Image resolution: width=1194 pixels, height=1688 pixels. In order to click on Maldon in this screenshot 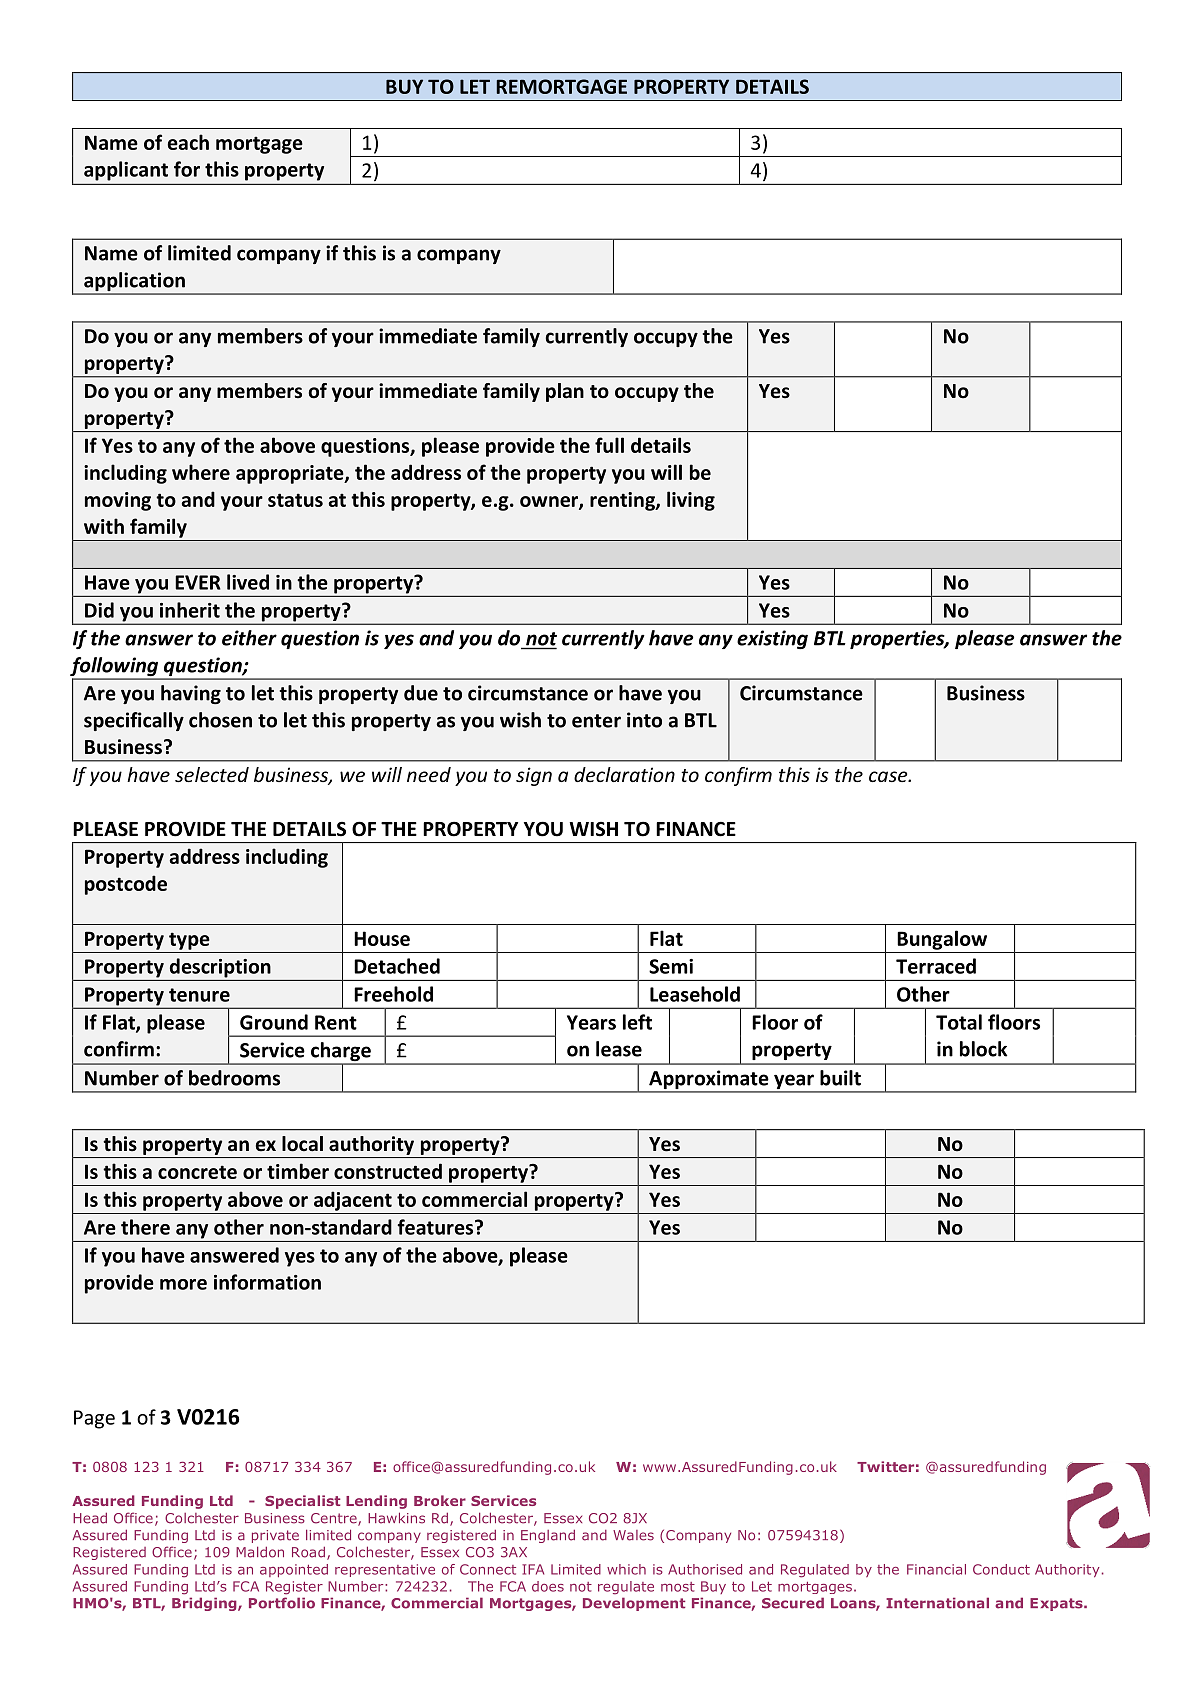, I will do `click(260, 1552)`.
